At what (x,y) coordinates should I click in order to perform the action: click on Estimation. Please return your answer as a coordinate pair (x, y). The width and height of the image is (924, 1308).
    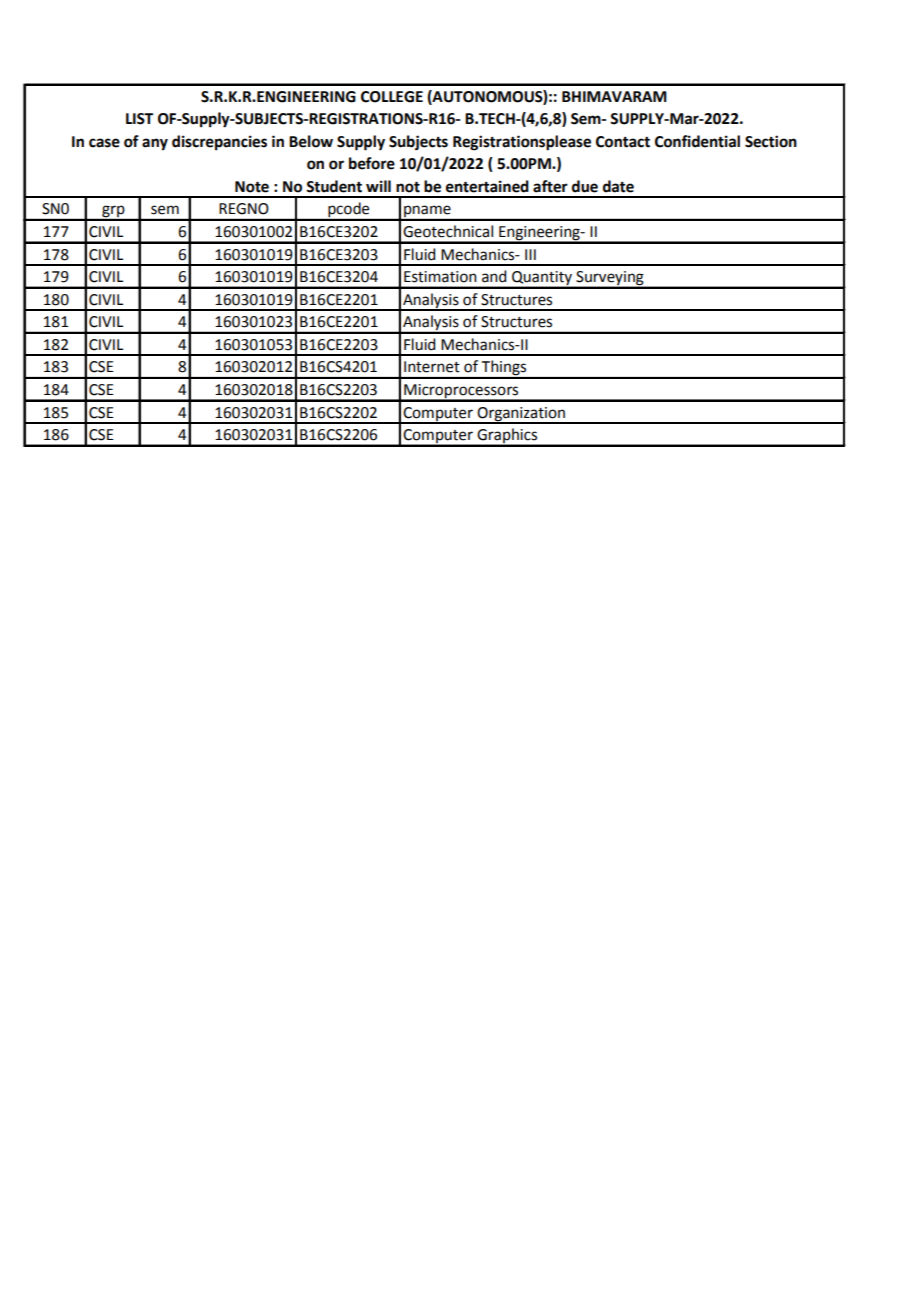
    Looking at the image, I should click on (440, 277).
